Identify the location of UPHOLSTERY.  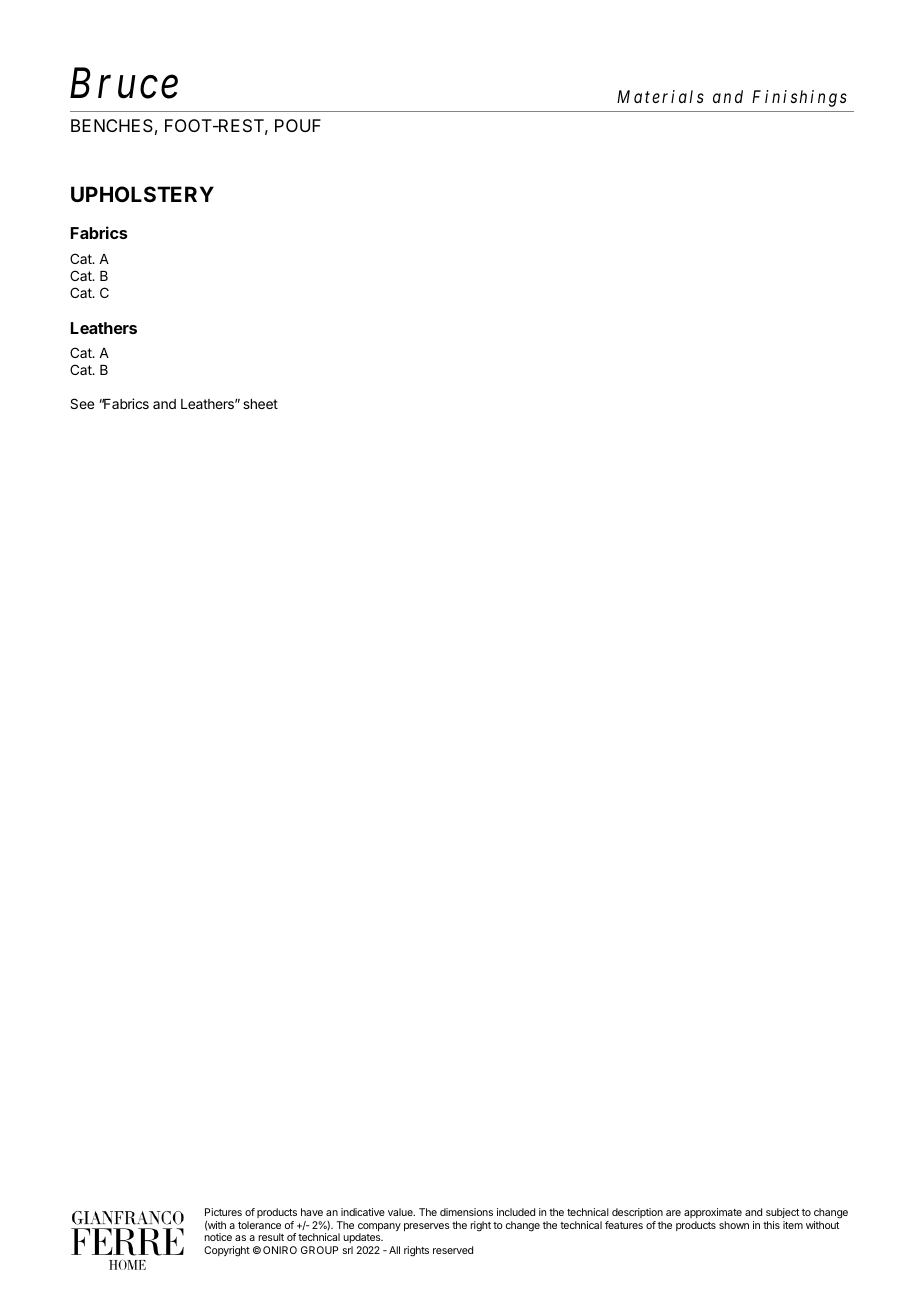
(142, 194).
